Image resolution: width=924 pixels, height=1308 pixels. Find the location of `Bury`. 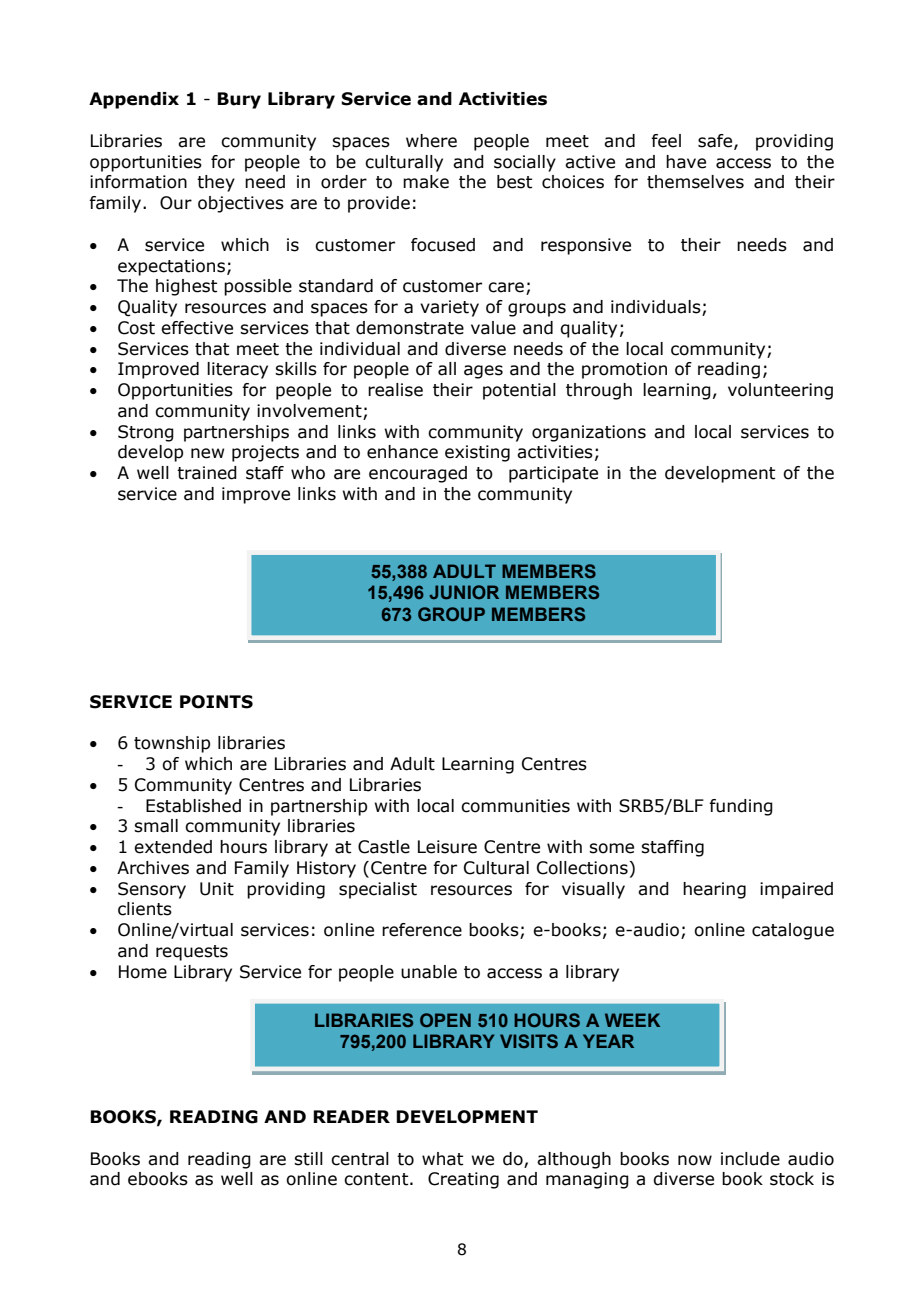

Bury is located at coordinates (239, 100).
